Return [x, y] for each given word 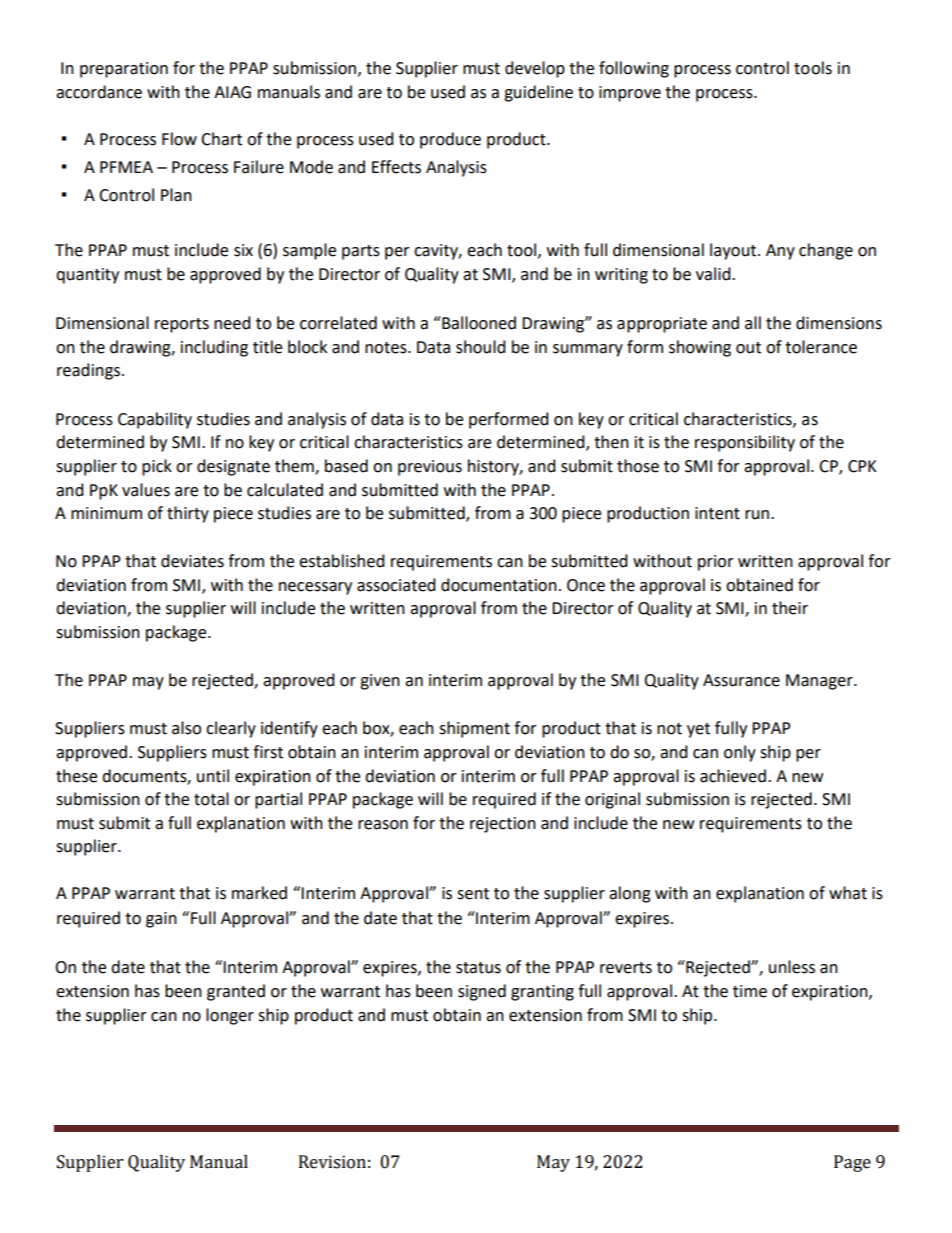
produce [450, 140]
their [790, 608]
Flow [179, 139]
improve [630, 94]
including [214, 348]
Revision [332, 1162]
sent [473, 894]
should [481, 347]
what [848, 893]
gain [161, 920]
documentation [499, 585]
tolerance [821, 347]
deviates [192, 561]
